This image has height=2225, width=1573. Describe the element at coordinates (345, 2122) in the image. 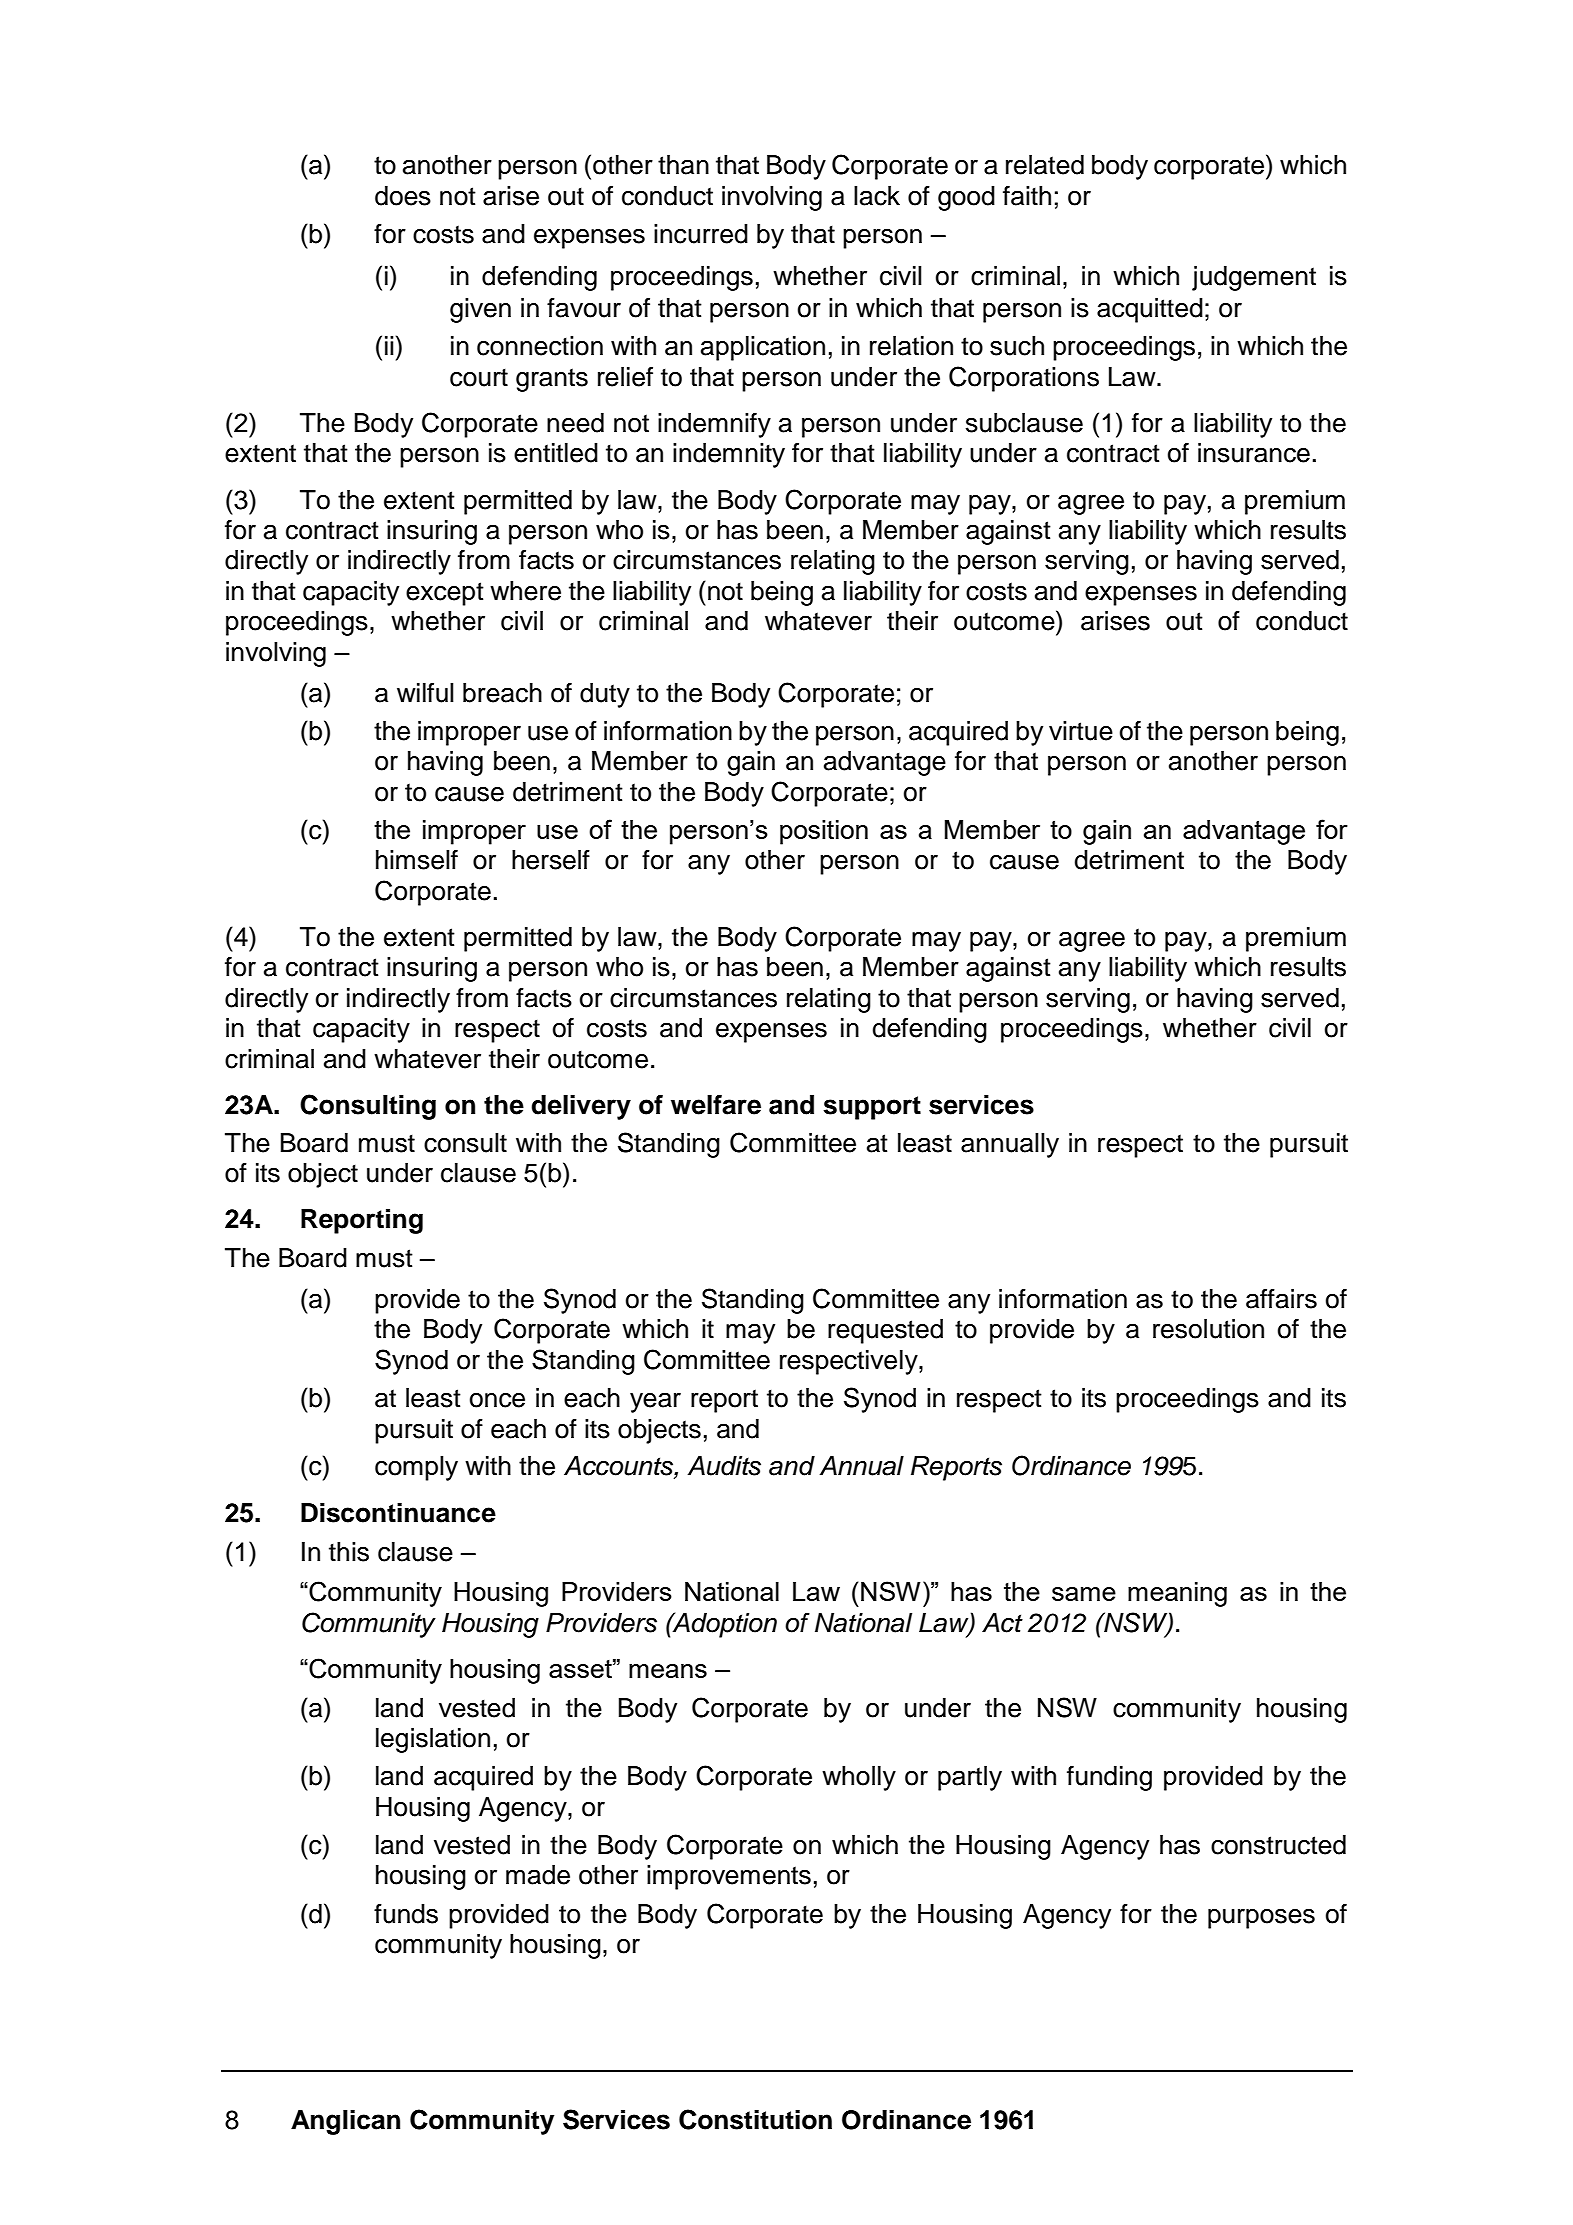

I see `Anglican` at that location.
